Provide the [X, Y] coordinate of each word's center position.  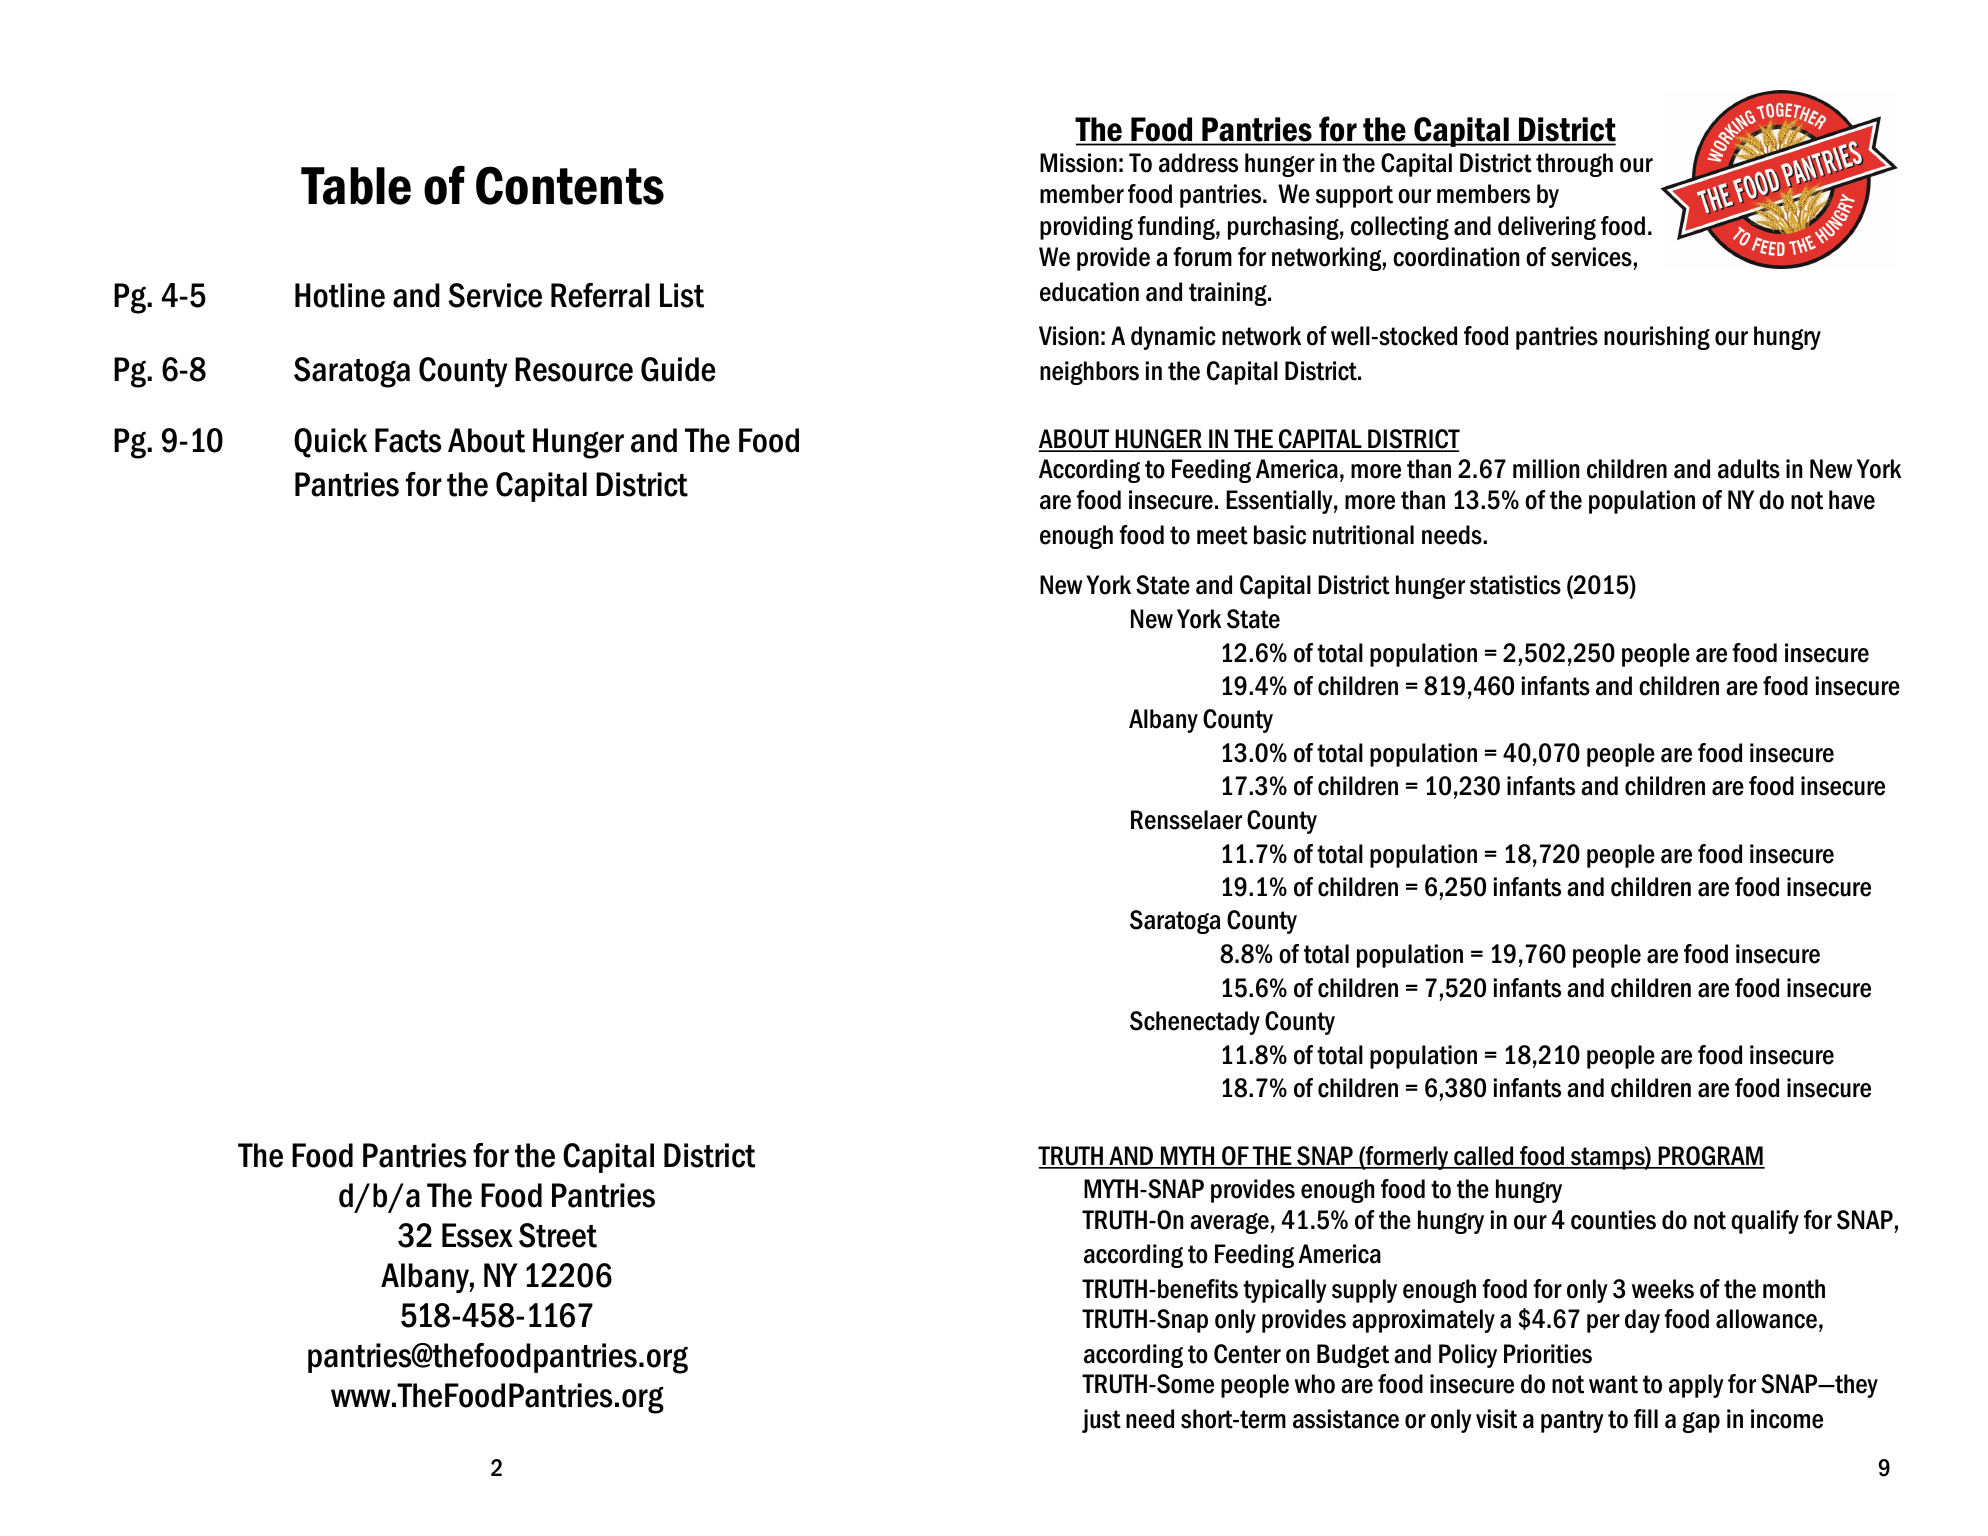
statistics [1515, 585]
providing [1086, 228]
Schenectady [1195, 1023]
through [1574, 165]
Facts [408, 440]
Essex [477, 1235]
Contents [570, 185]
